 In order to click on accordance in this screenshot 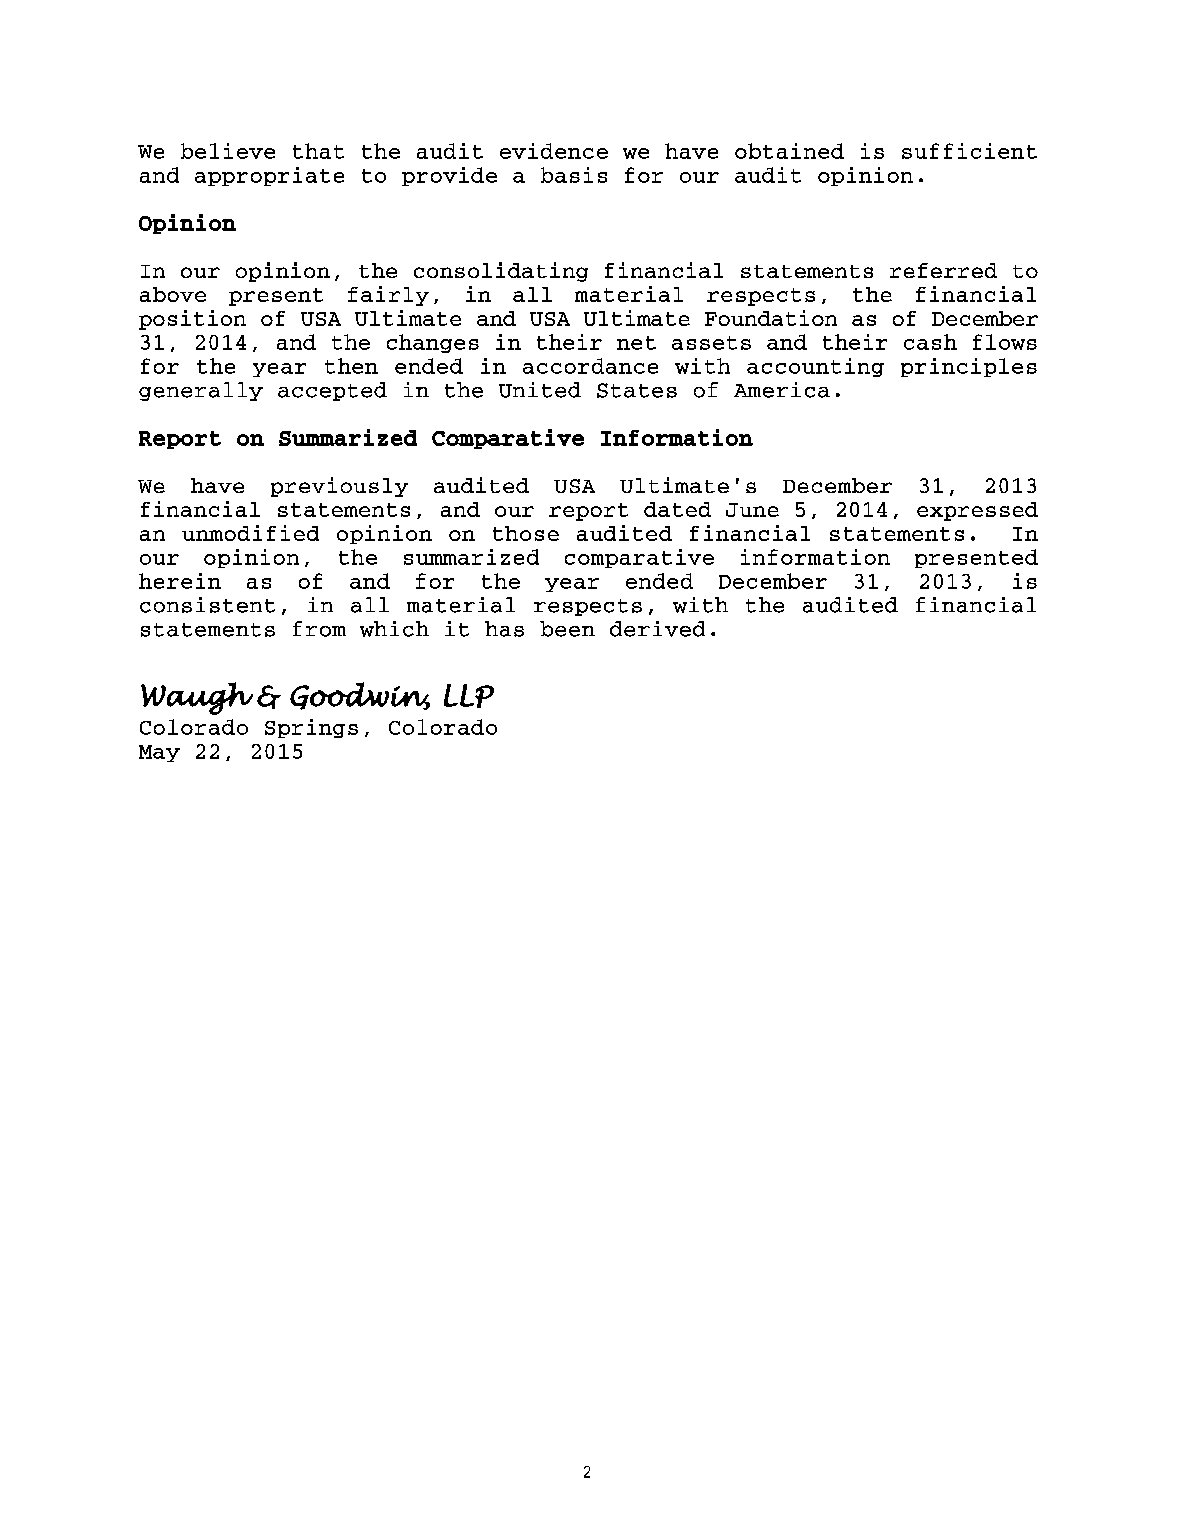, I will do `click(590, 366)`.
